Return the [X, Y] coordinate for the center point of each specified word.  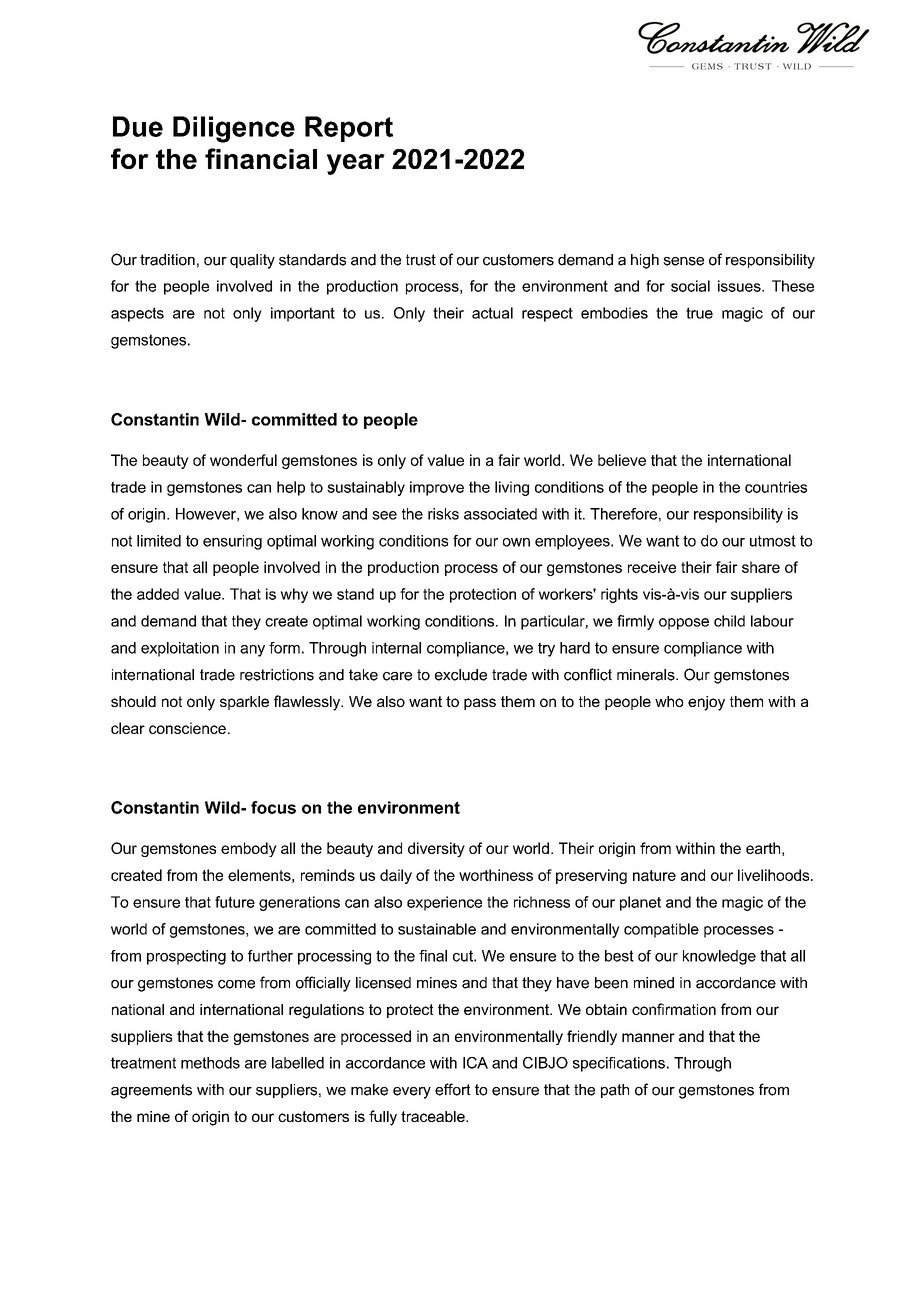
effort [453, 1089]
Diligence [234, 129]
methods [210, 1063]
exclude [461, 675]
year [356, 164]
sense [683, 261]
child [729, 621]
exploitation [180, 649]
